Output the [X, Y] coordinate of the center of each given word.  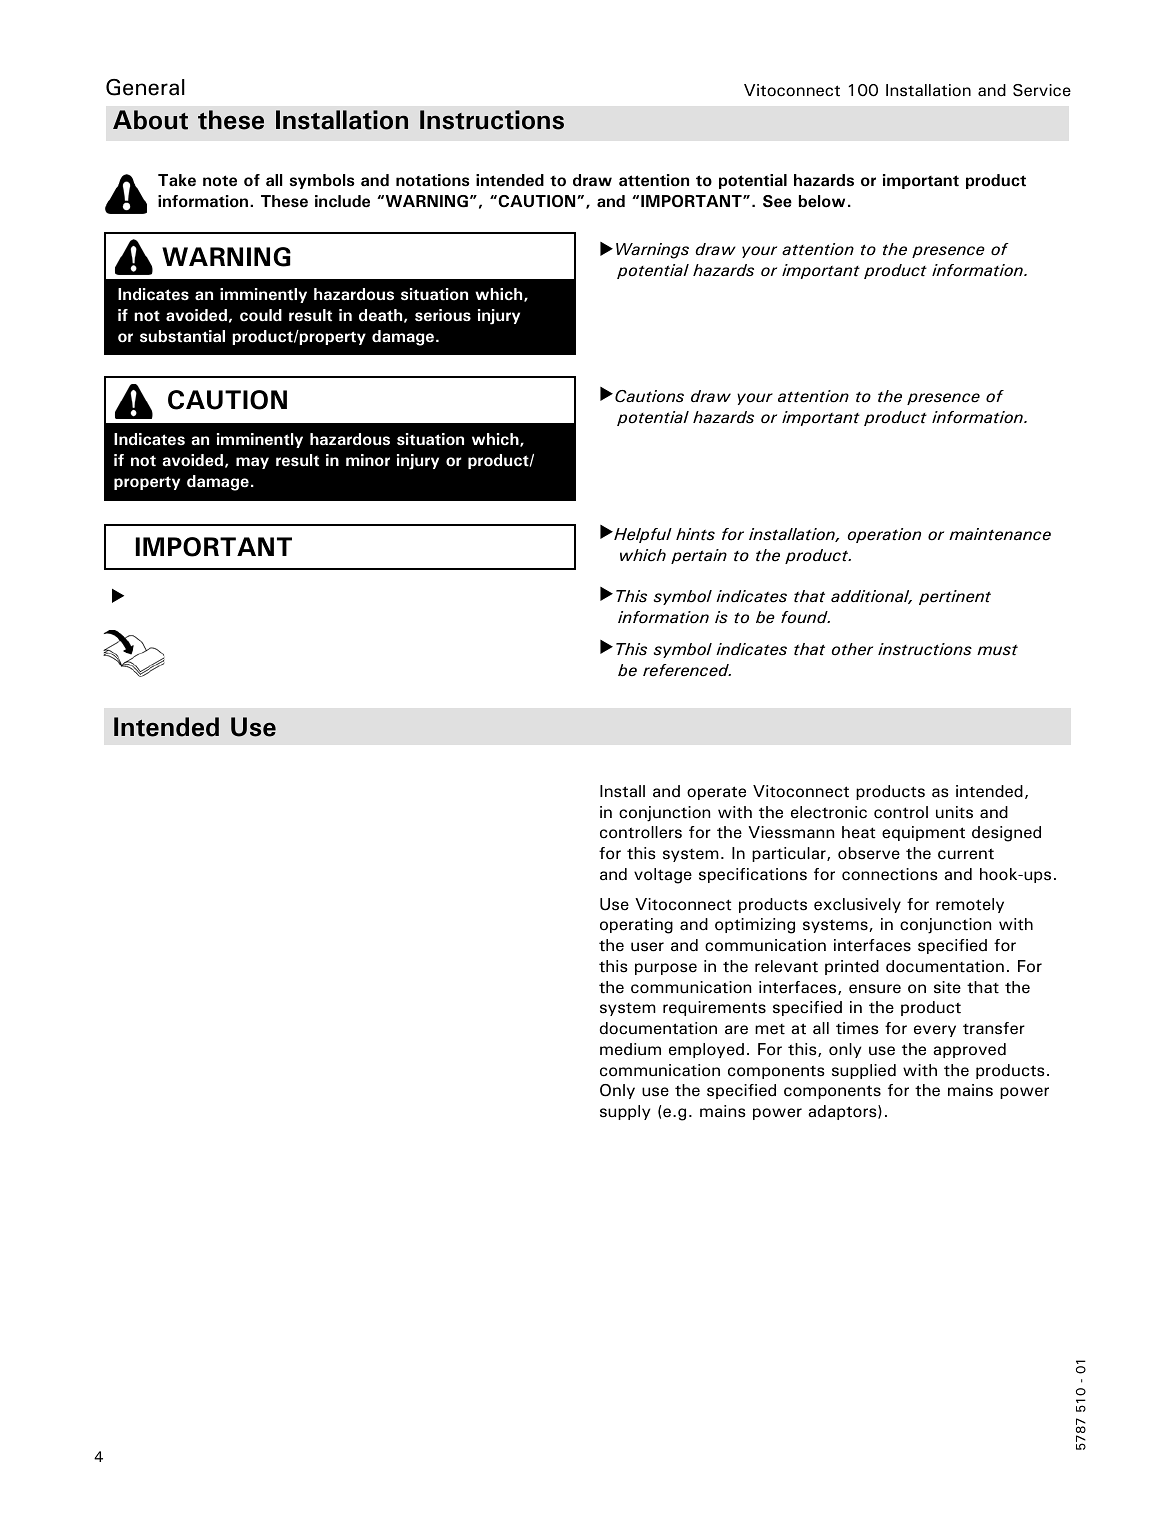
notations [433, 180]
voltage [663, 876]
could [261, 315]
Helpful [642, 535]
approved [969, 1050]
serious [443, 315]
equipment [923, 833]
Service [1042, 90]
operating [636, 926]
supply [625, 1112]
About [150, 120]
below [822, 201]
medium [630, 1049]
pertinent [955, 597]
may [252, 463]
